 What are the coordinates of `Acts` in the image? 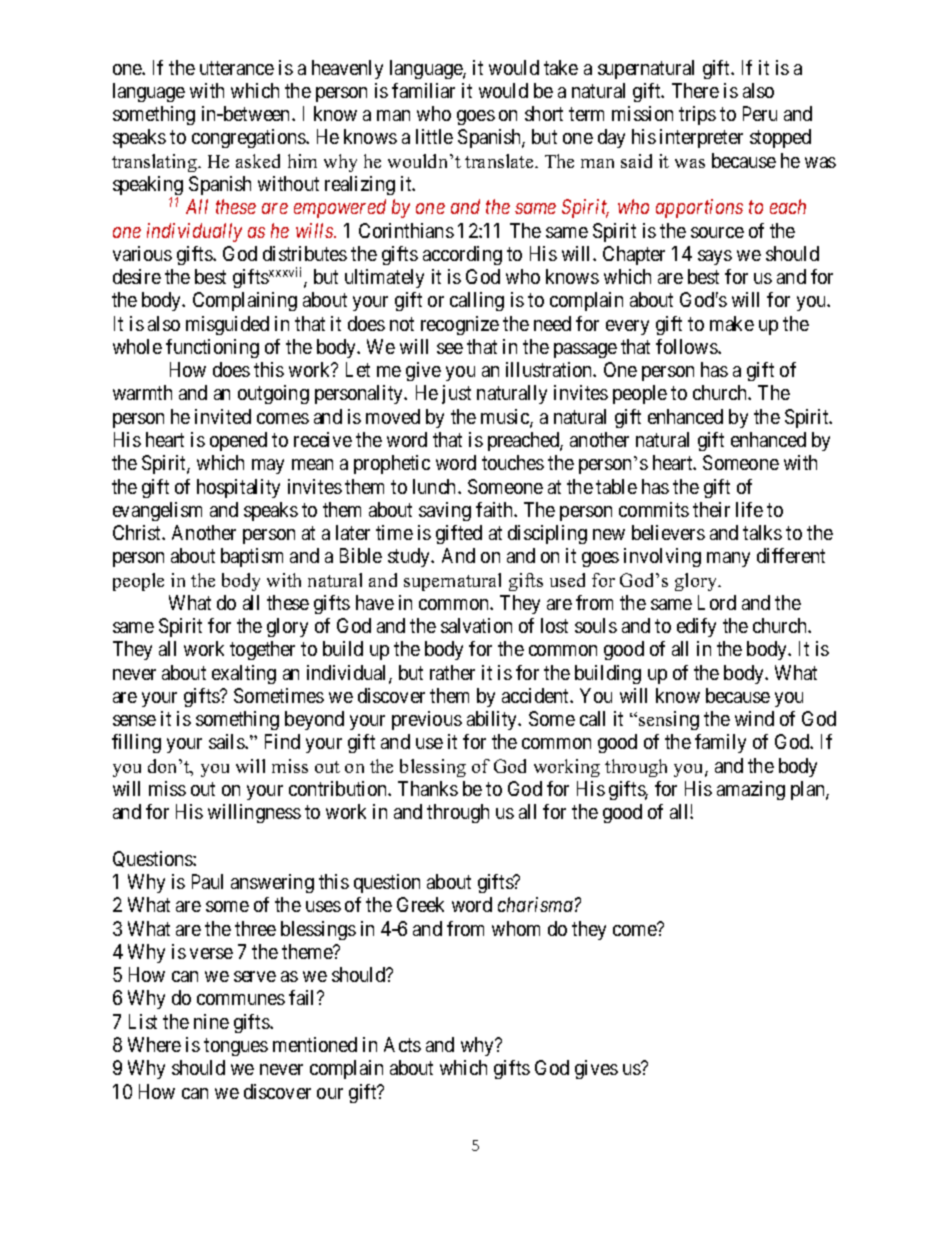 It's located at (402, 1044).
